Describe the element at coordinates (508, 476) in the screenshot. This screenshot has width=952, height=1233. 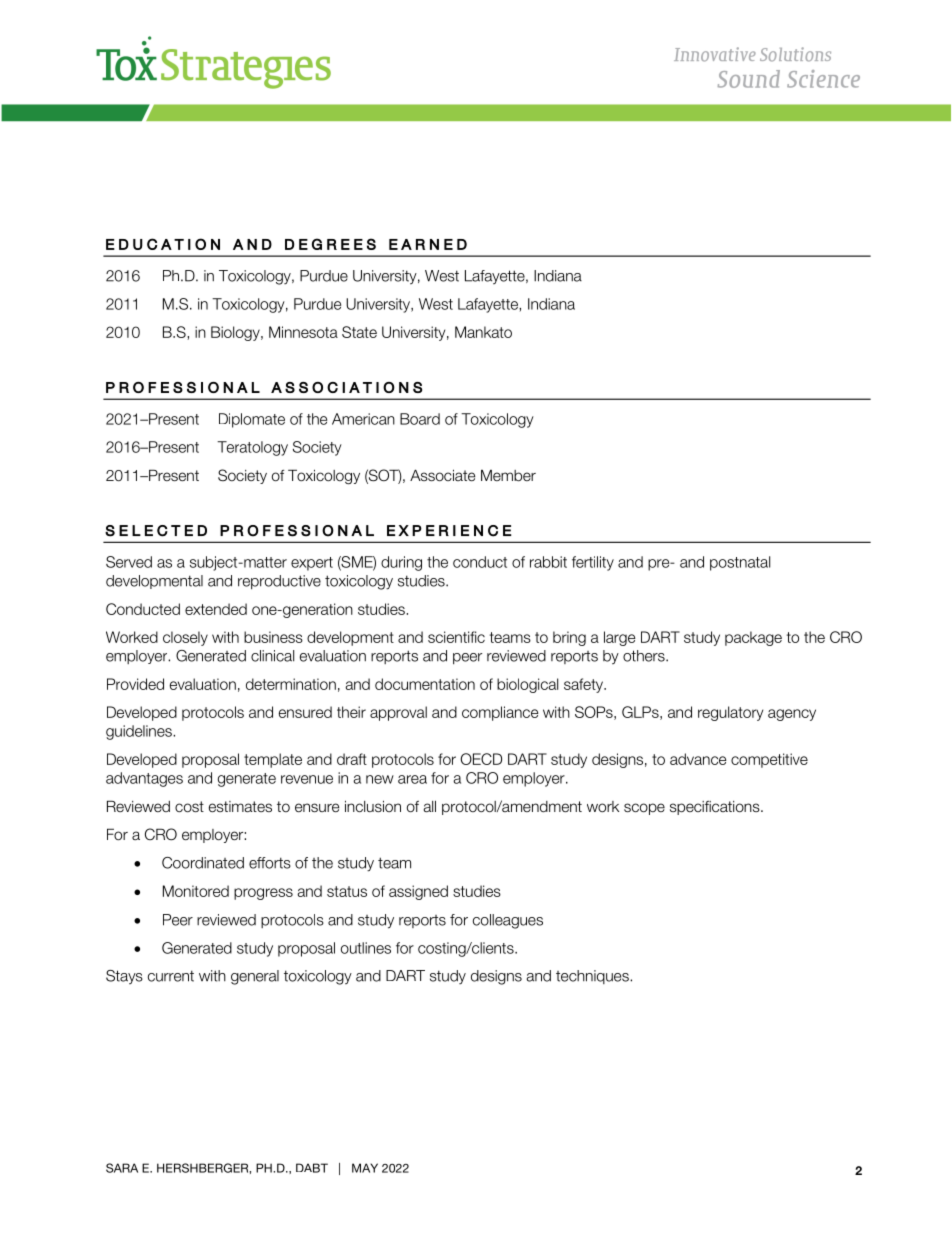
I see `Member` at that location.
